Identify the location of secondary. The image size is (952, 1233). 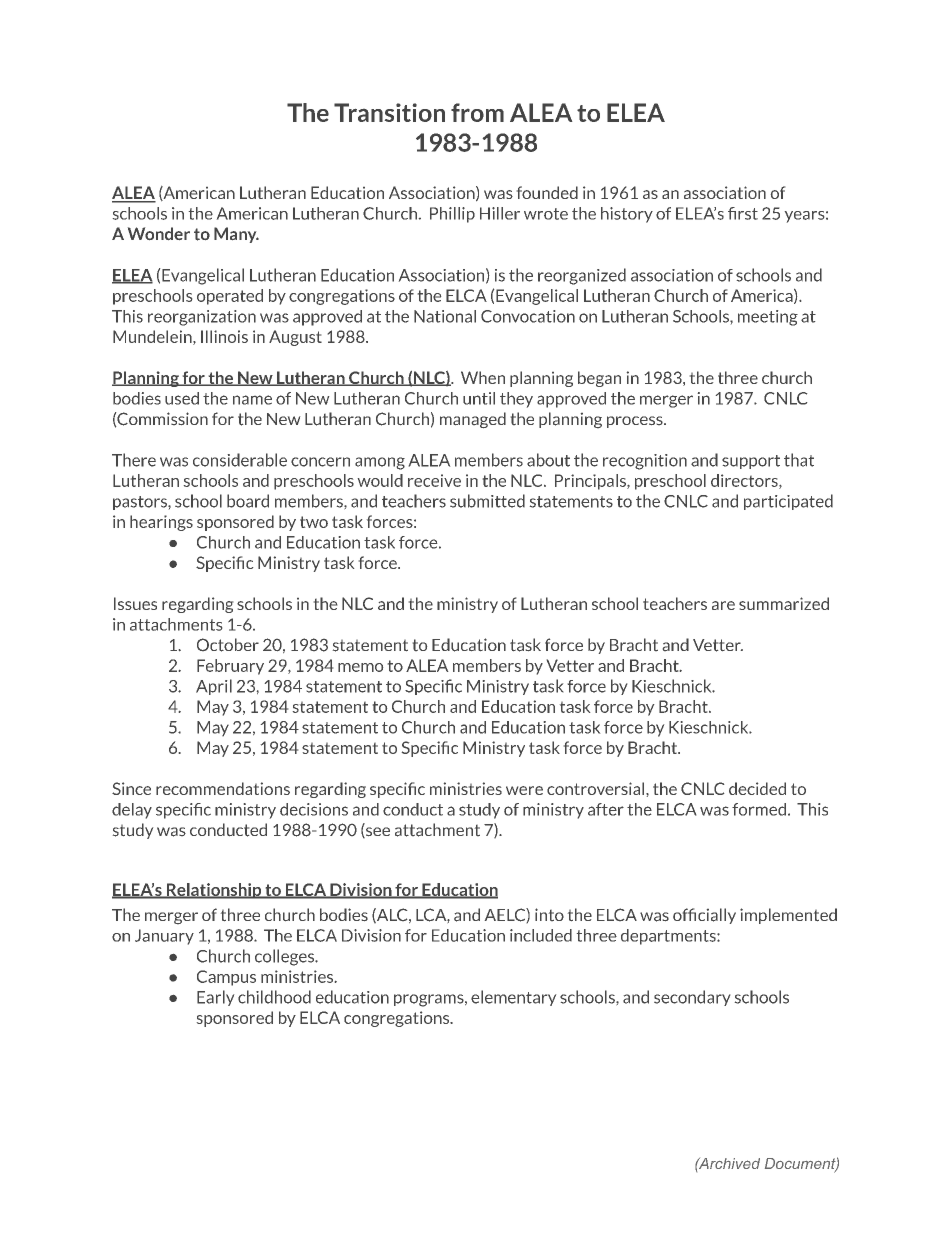
(692, 998).
